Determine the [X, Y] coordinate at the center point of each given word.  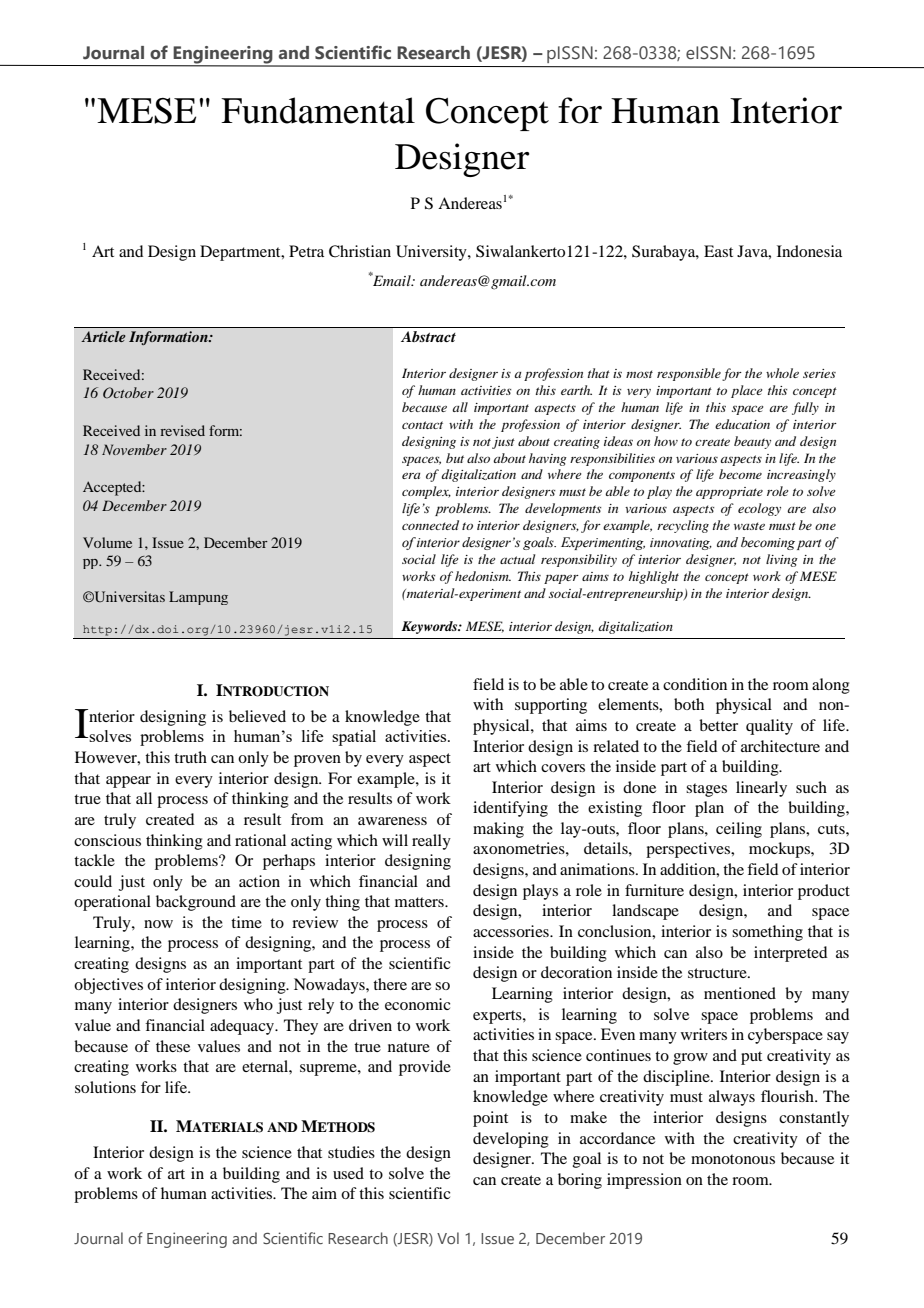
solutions [105, 1087]
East [718, 251]
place [746, 391]
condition [695, 684]
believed [257, 716]
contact [422, 425]
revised [182, 430]
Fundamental [318, 110]
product [824, 892]
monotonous [733, 1159]
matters [420, 902]
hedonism [483, 576]
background [196, 903]
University [432, 253]
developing [511, 1140]
